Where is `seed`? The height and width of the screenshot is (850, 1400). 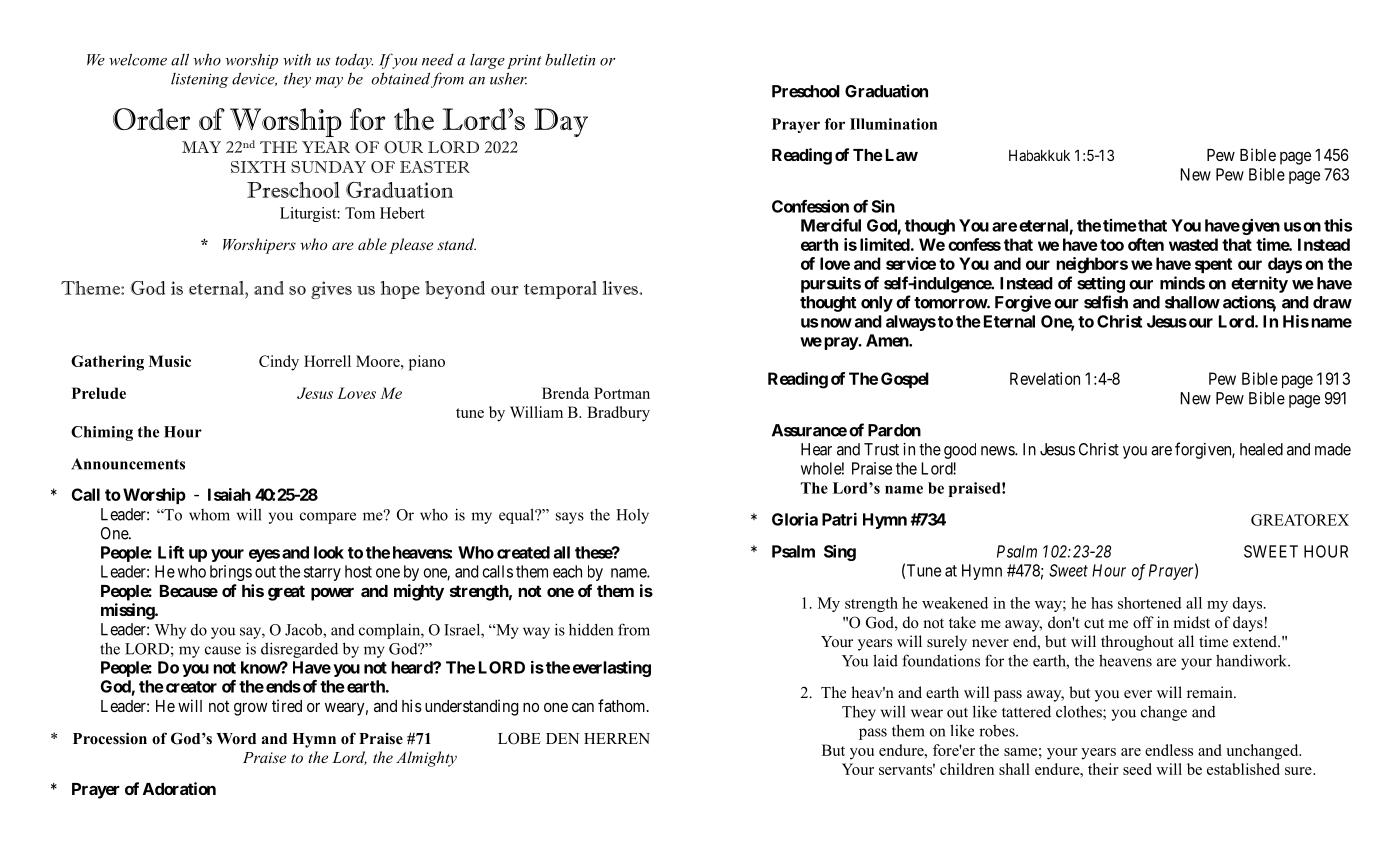 seed is located at coordinates (1137, 769).
